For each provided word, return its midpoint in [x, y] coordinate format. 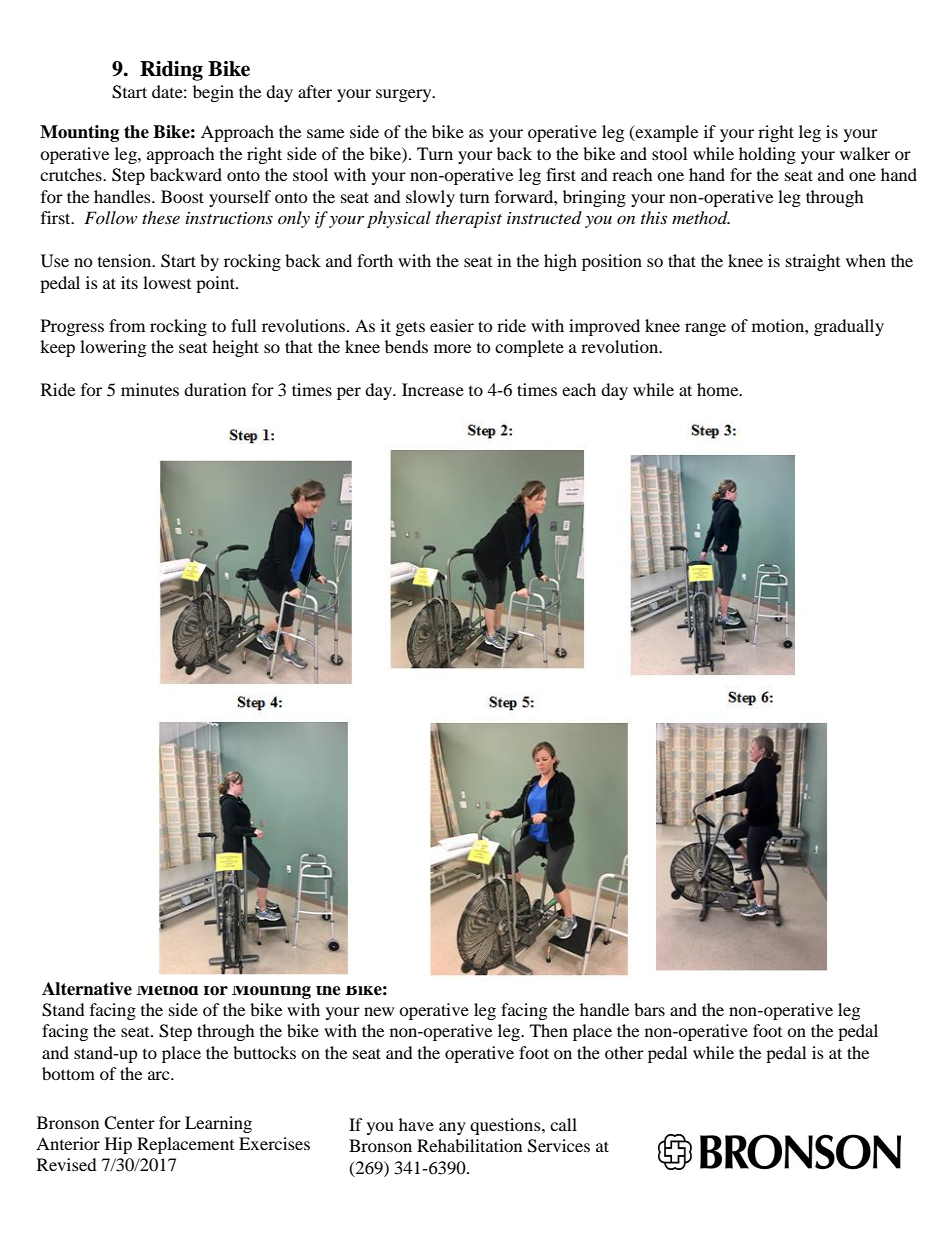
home [719, 389]
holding [767, 155]
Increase [433, 389]
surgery [405, 95]
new [379, 1011]
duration [215, 389]
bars [649, 1009]
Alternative [87, 989]
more [452, 348]
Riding [171, 71]
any [452, 1128]
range [705, 329]
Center [129, 1123]
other [624, 1052]
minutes [150, 389]
